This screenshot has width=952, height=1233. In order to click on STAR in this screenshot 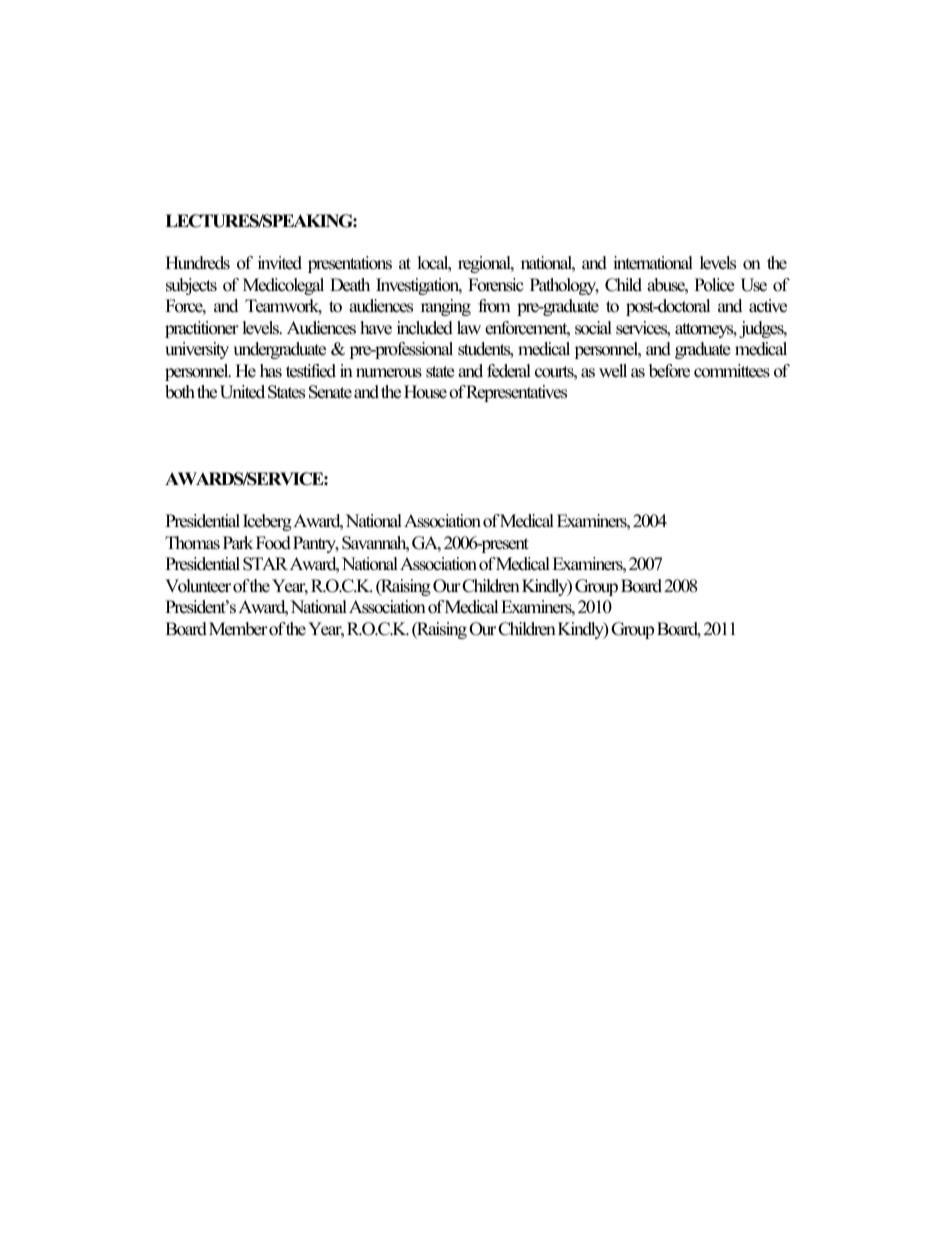, I will do `click(265, 564)`.
